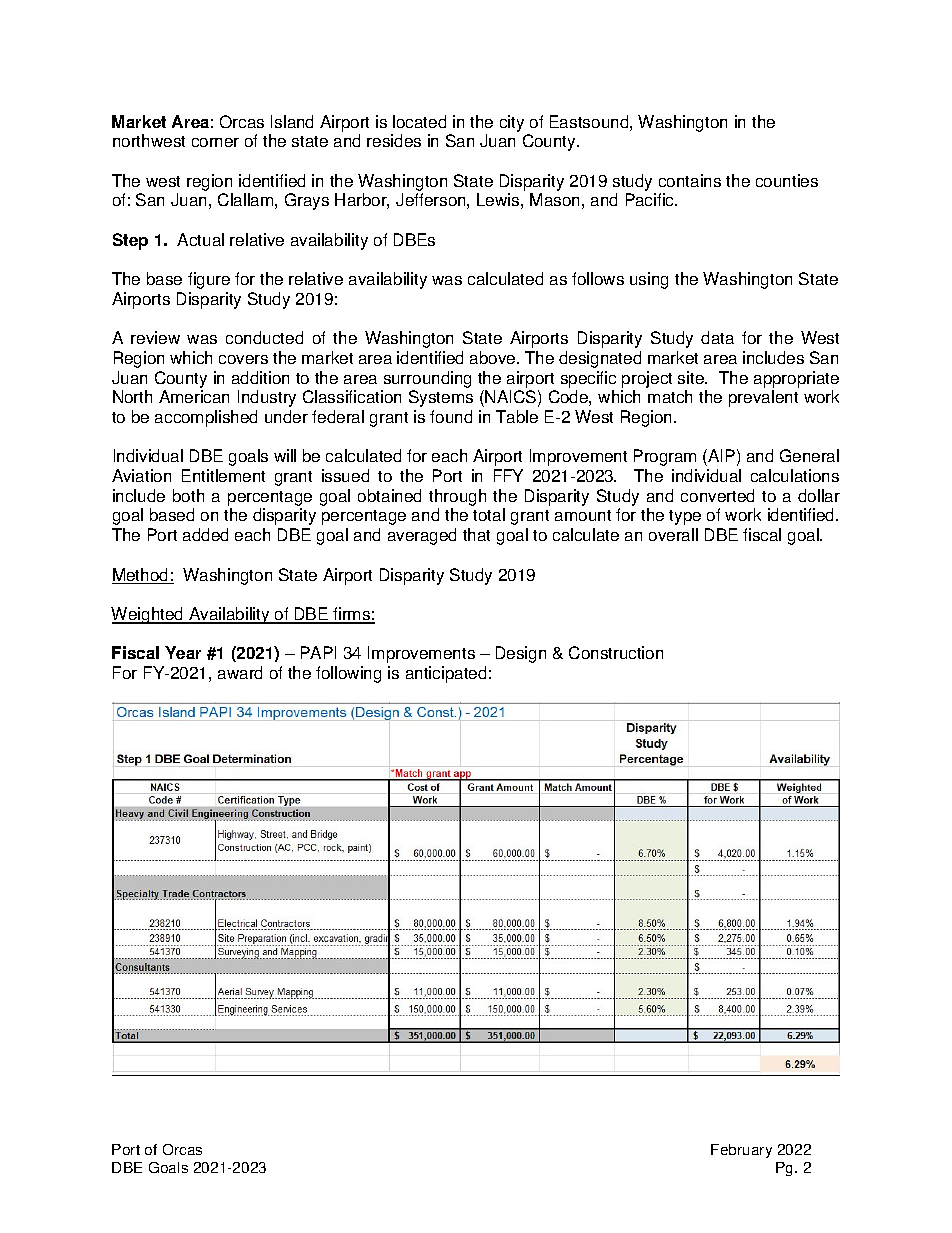 This screenshot has height=1233, width=952. What do you see at coordinates (223, 475) in the screenshot?
I see `Entitlement` at bounding box center [223, 475].
